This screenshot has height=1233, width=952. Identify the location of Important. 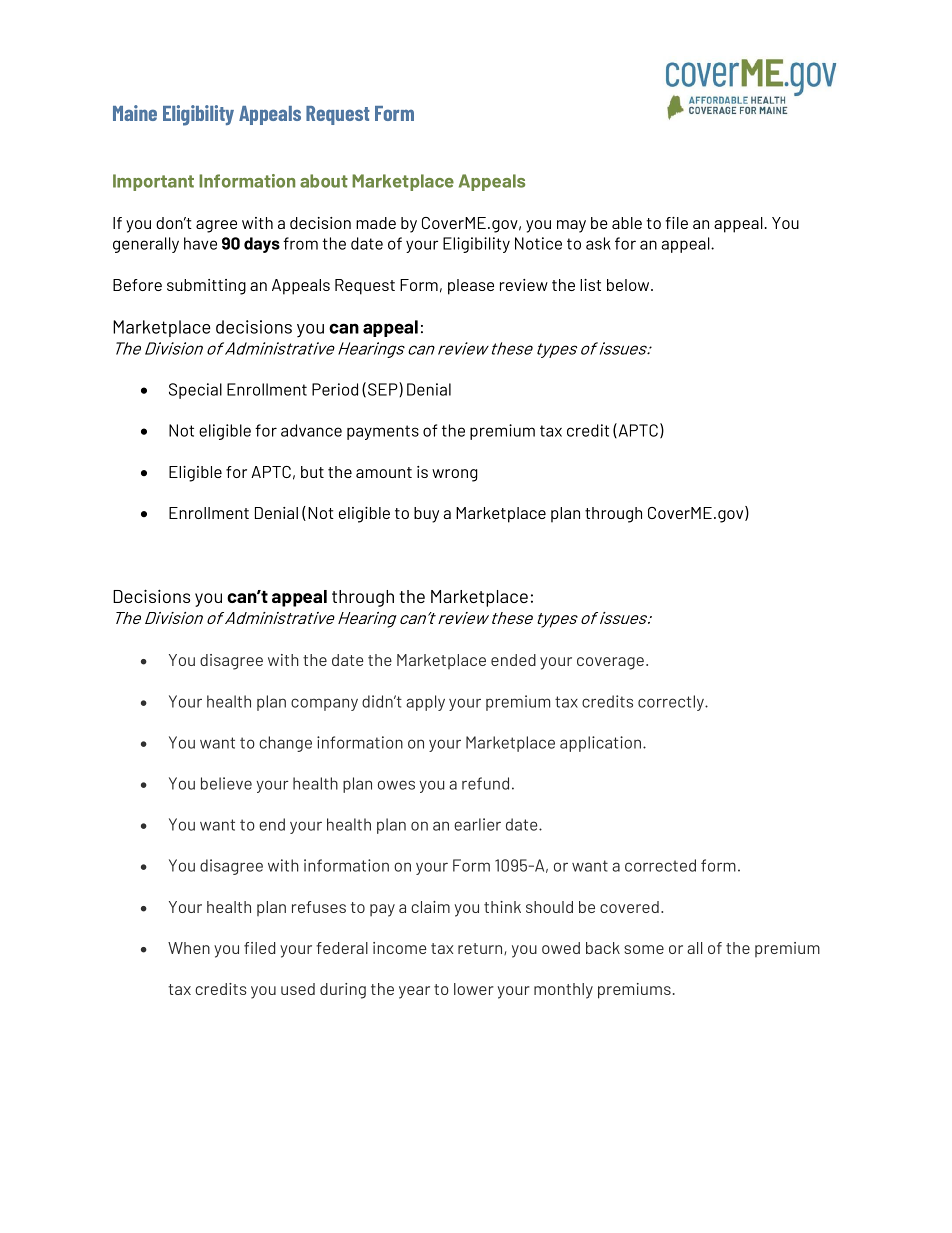
(153, 182).
